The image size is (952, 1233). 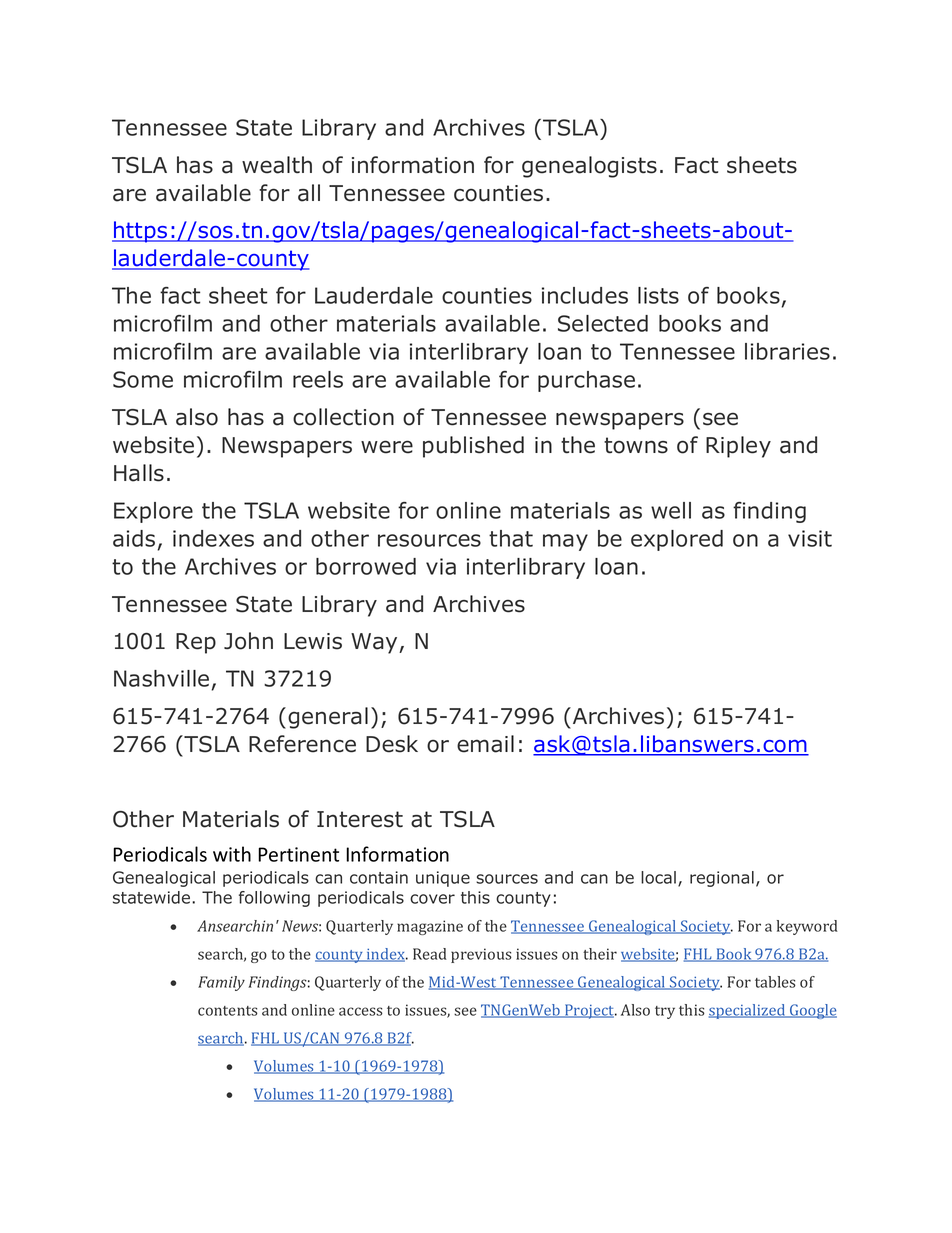 I want to click on lists, so click(x=658, y=295).
